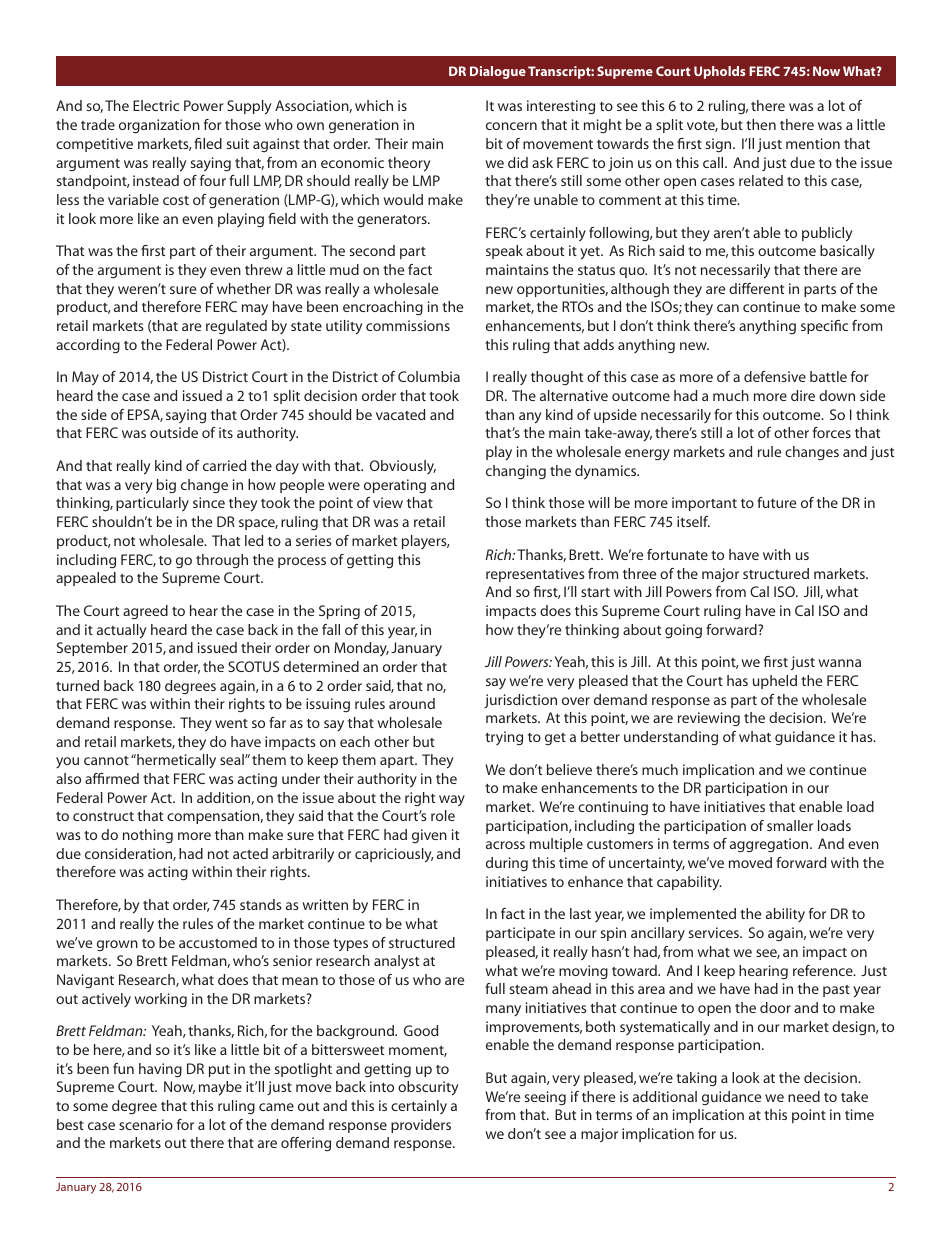  Describe the element at coordinates (166, 486) in the image. I see `big` at that location.
